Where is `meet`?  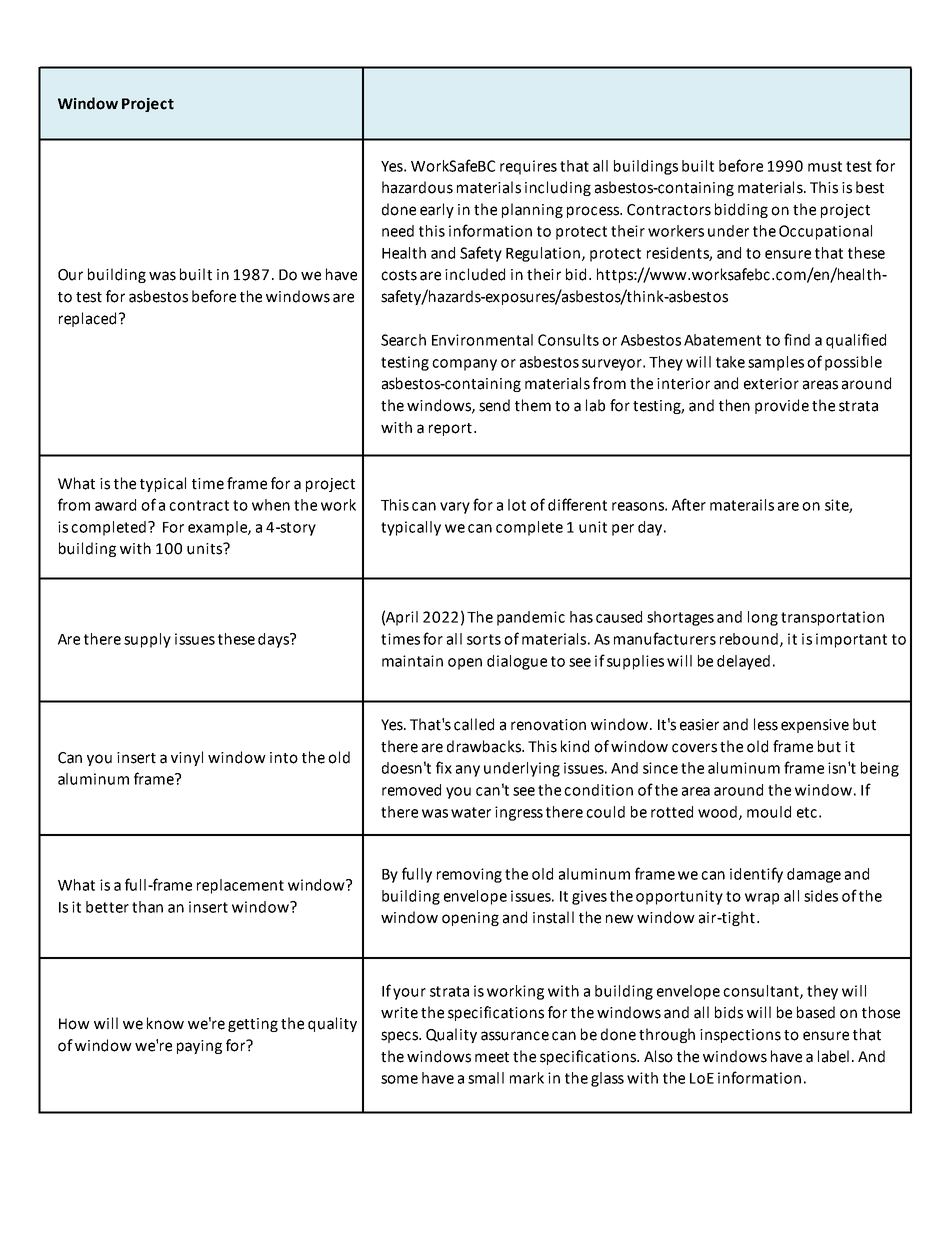 meet is located at coordinates (492, 1057).
